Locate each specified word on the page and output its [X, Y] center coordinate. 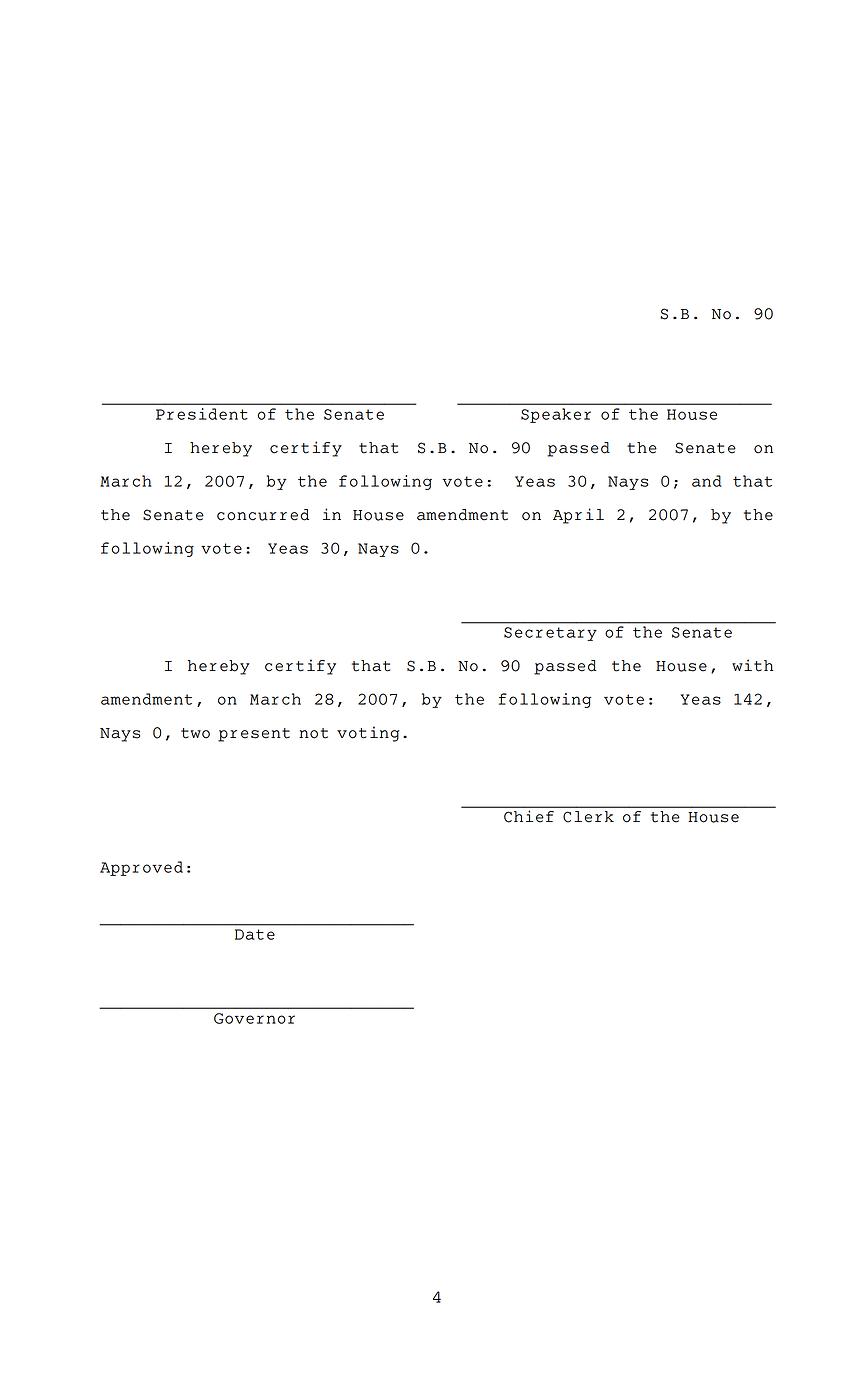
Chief [529, 816]
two [195, 733]
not [313, 733]
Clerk [588, 817]
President [202, 414]
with [752, 665]
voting [368, 734]
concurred [263, 515]
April [578, 516]
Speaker [556, 415]
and [707, 481]
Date [255, 934]
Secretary [550, 634]
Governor [254, 1018]
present [254, 735]
